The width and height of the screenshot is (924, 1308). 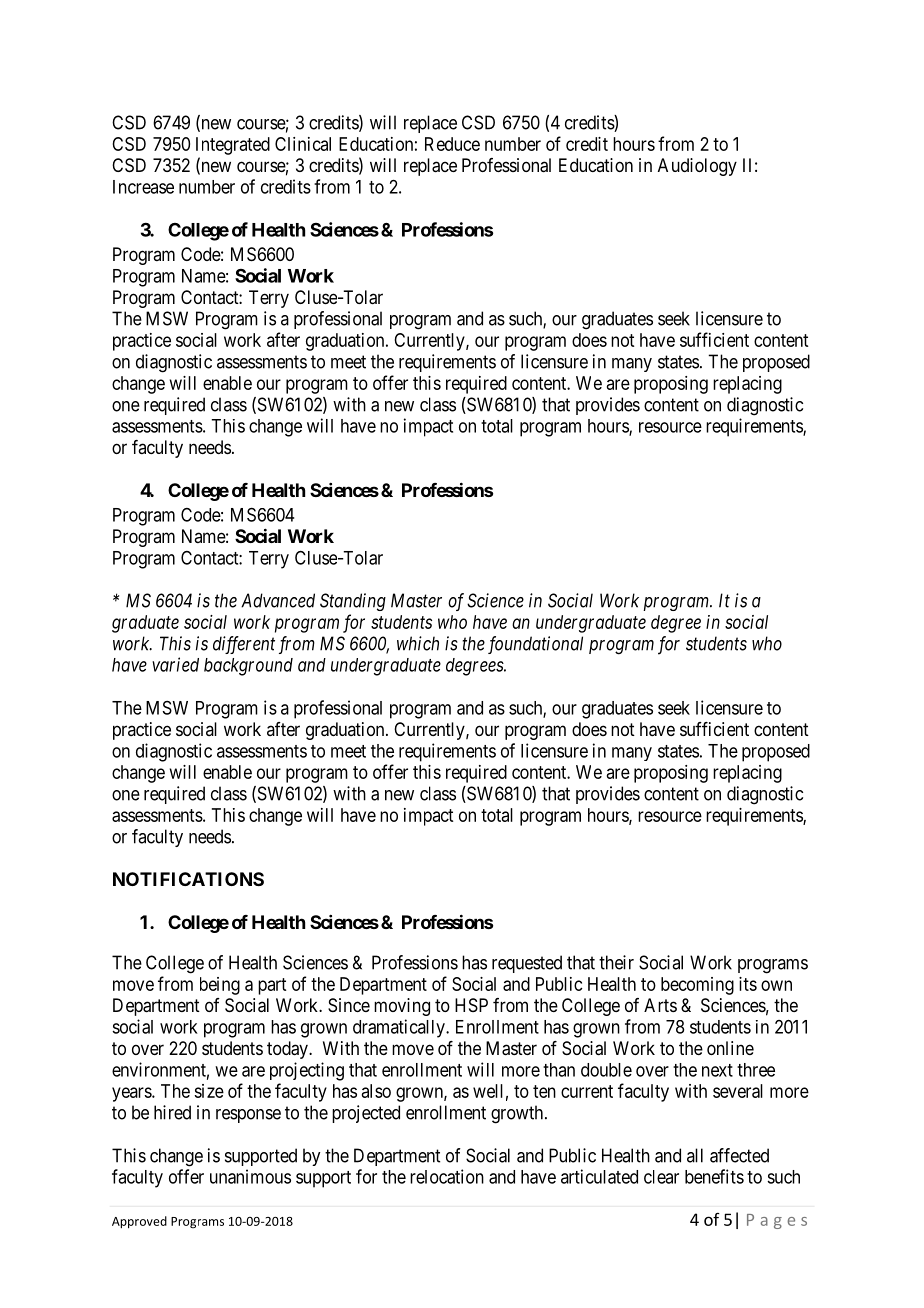 I want to click on their, so click(x=616, y=962).
